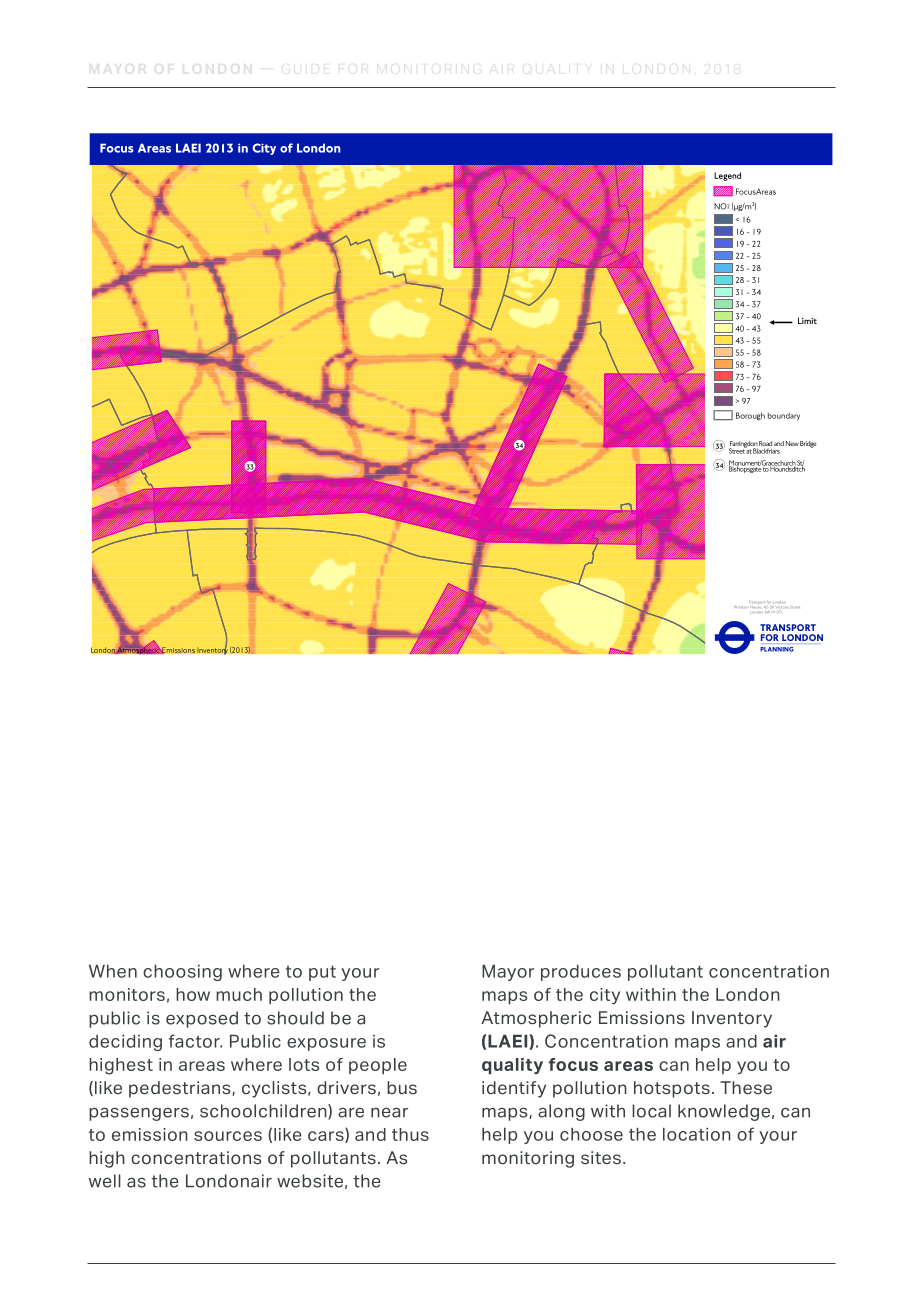 The height and width of the screenshot is (1308, 924). Describe the element at coordinates (182, 972) in the screenshot. I see `choosing` at that location.
